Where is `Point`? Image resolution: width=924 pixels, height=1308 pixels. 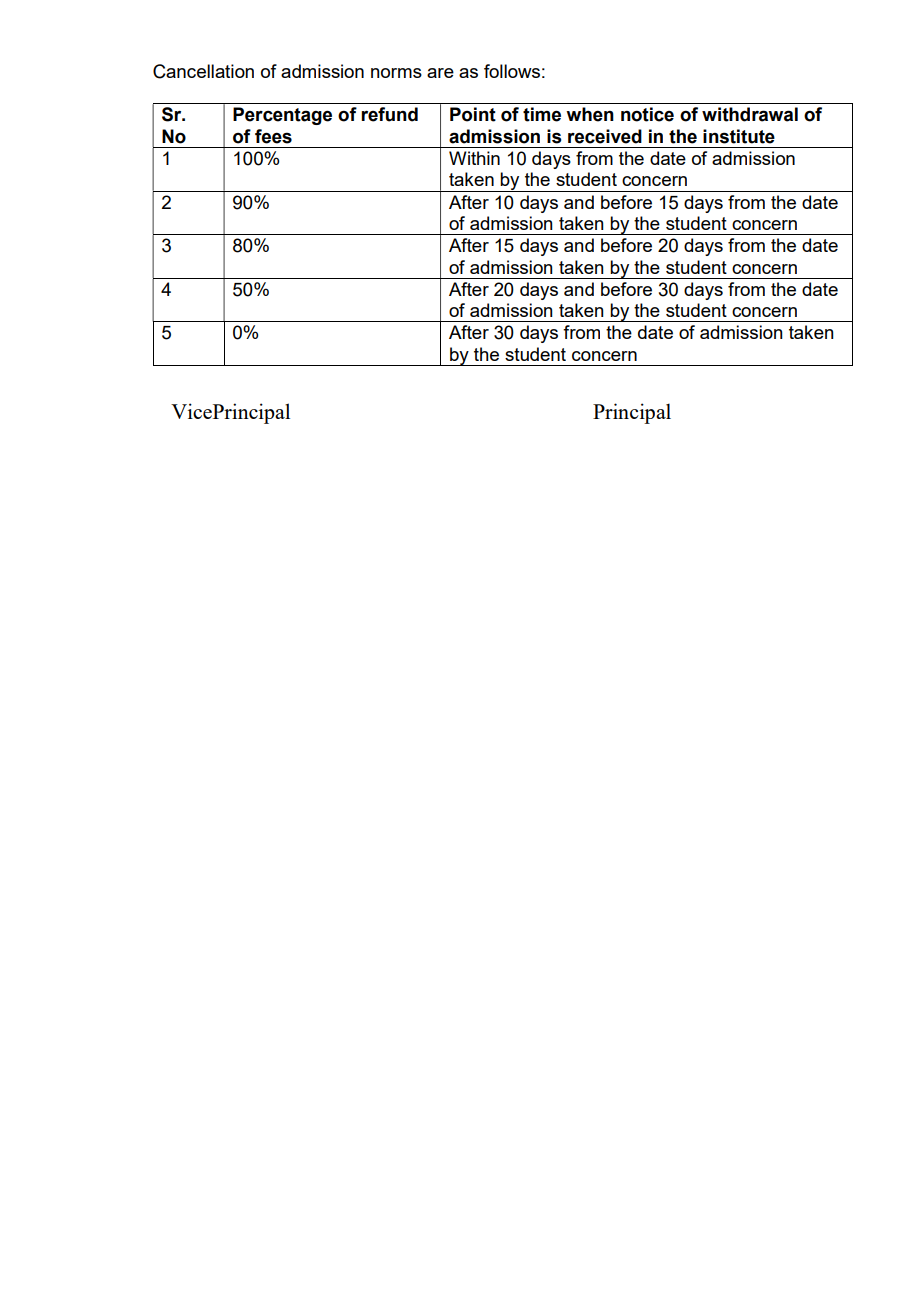 Point is located at coordinates (473, 114).
